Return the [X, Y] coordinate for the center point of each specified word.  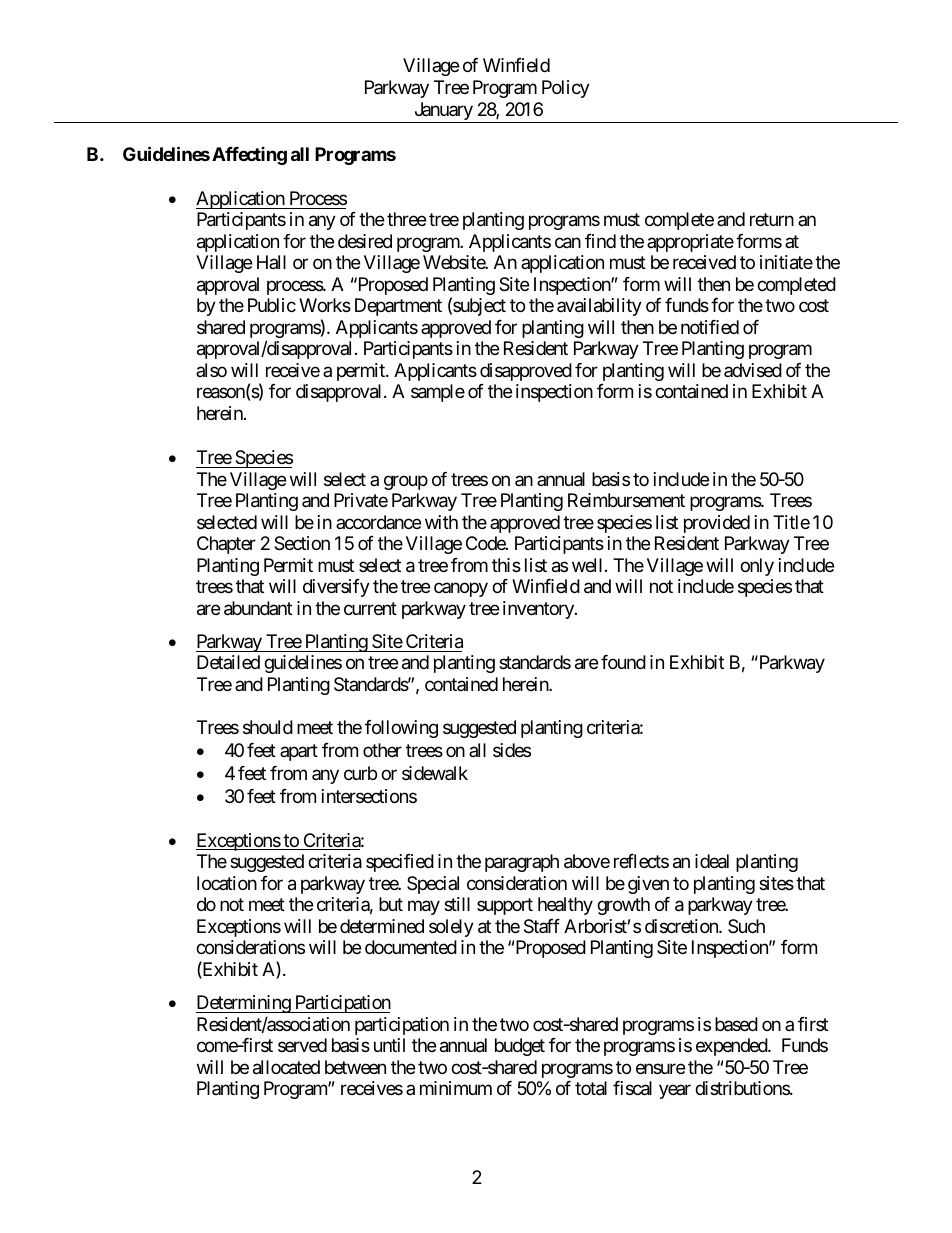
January [443, 112]
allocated [286, 1067]
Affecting [249, 156]
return [772, 220]
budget [520, 1047]
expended [732, 1047]
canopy [461, 589]
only [757, 567]
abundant [258, 608]
